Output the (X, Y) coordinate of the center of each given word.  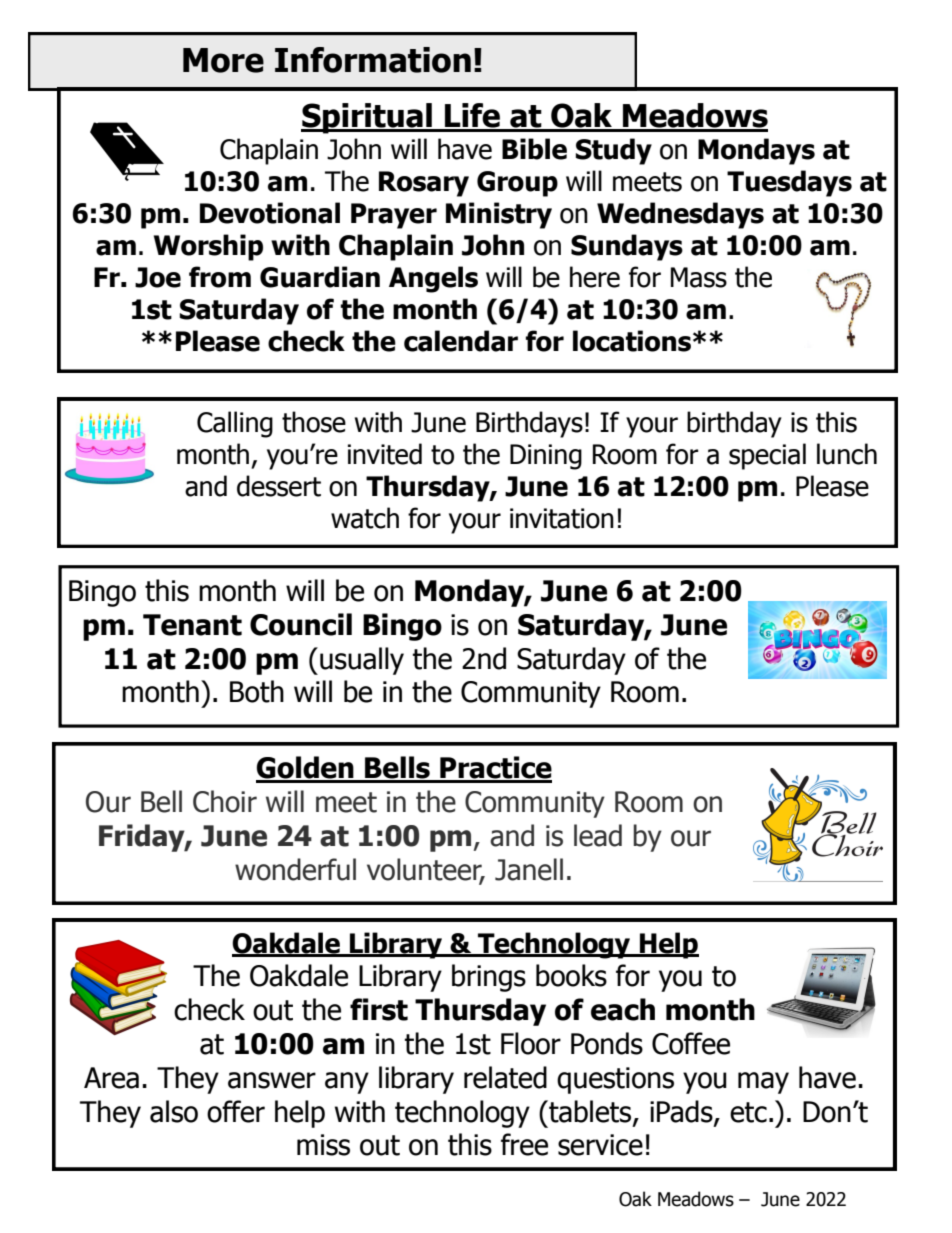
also (174, 1111)
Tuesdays (789, 183)
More (223, 60)
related (505, 1077)
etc (748, 1112)
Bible (534, 149)
